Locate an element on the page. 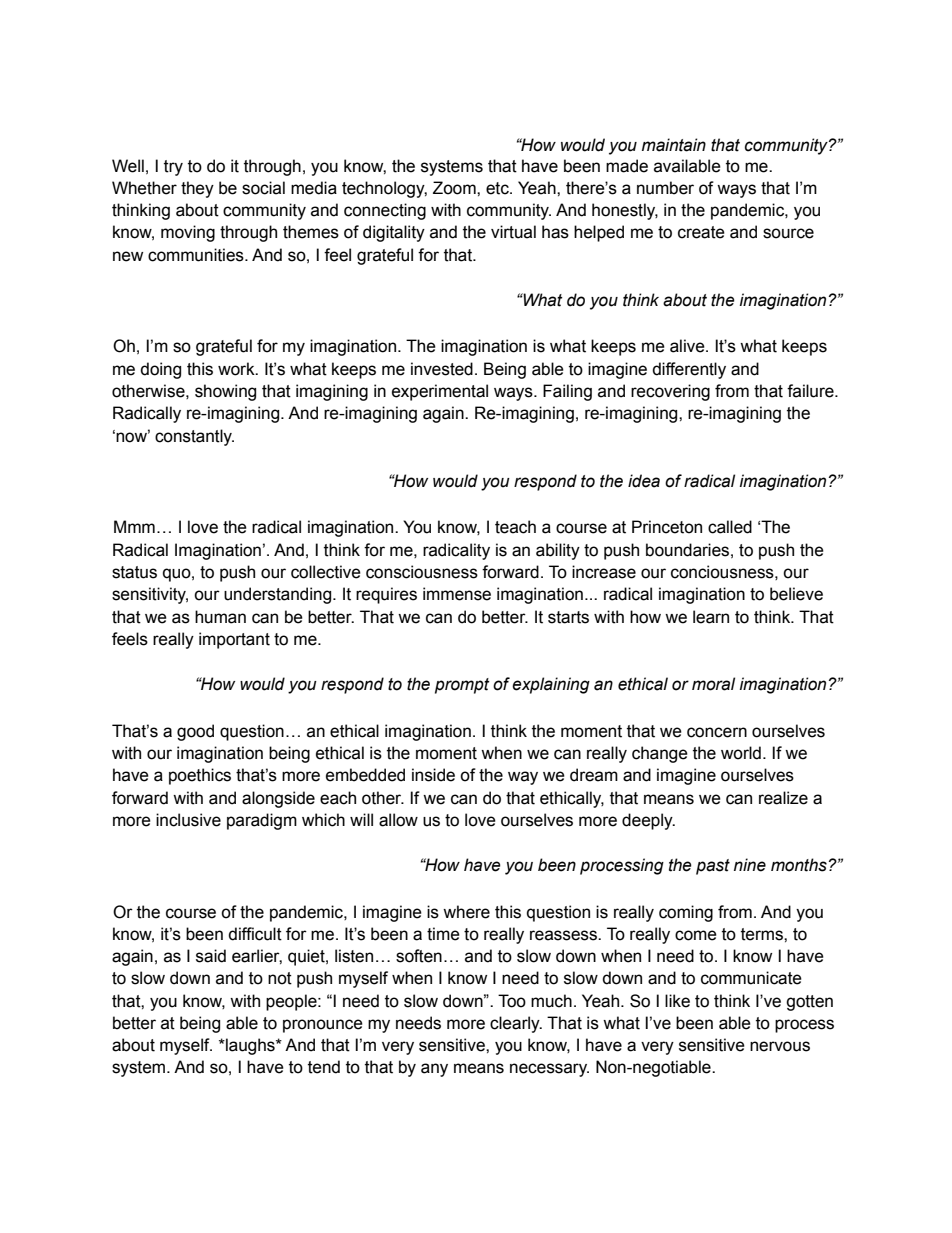  learn is located at coordinates (711, 617).
